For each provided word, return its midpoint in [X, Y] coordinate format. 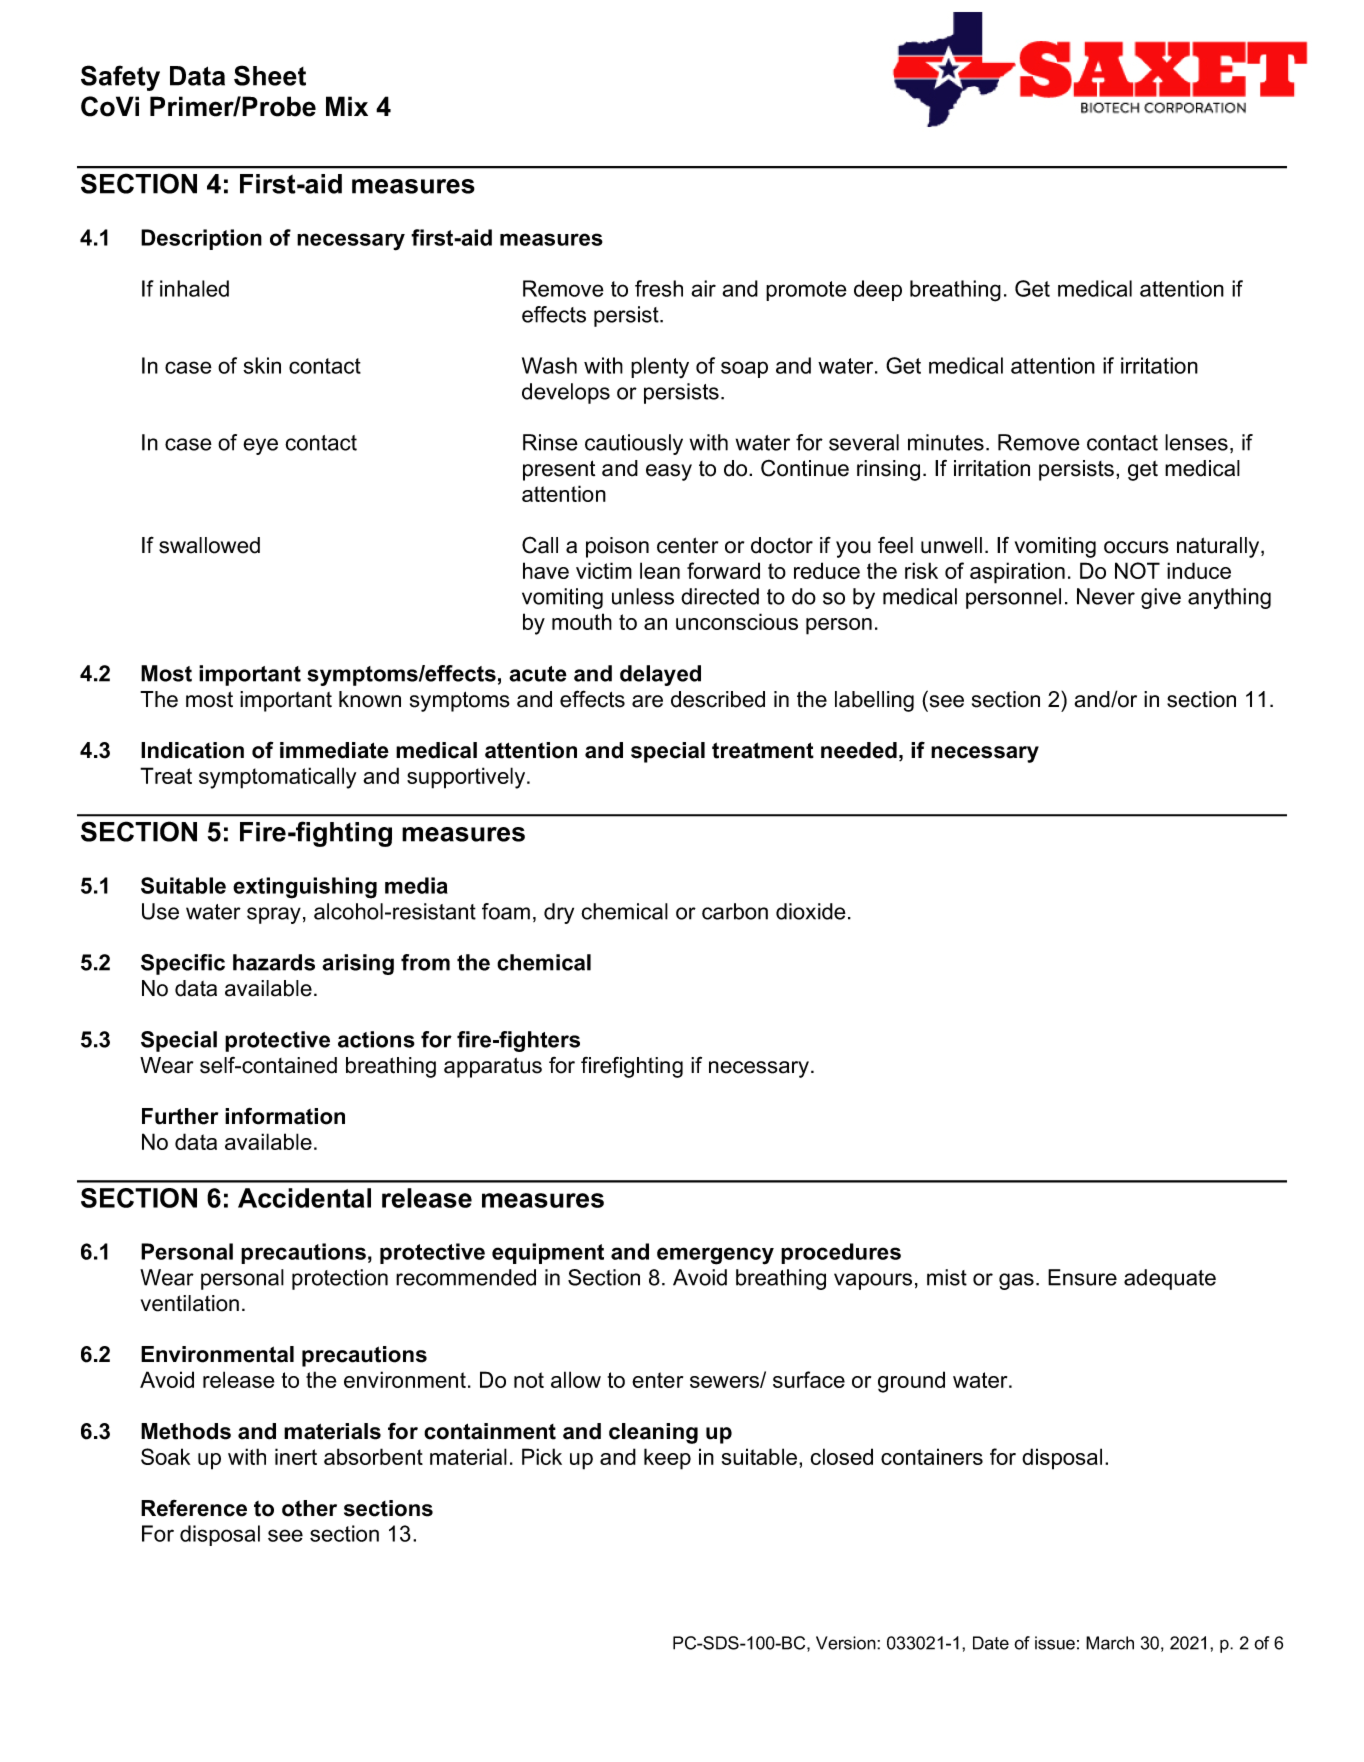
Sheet [270, 75]
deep [878, 290]
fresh [659, 288]
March [1110, 1643]
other [309, 1508]
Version [847, 1643]
